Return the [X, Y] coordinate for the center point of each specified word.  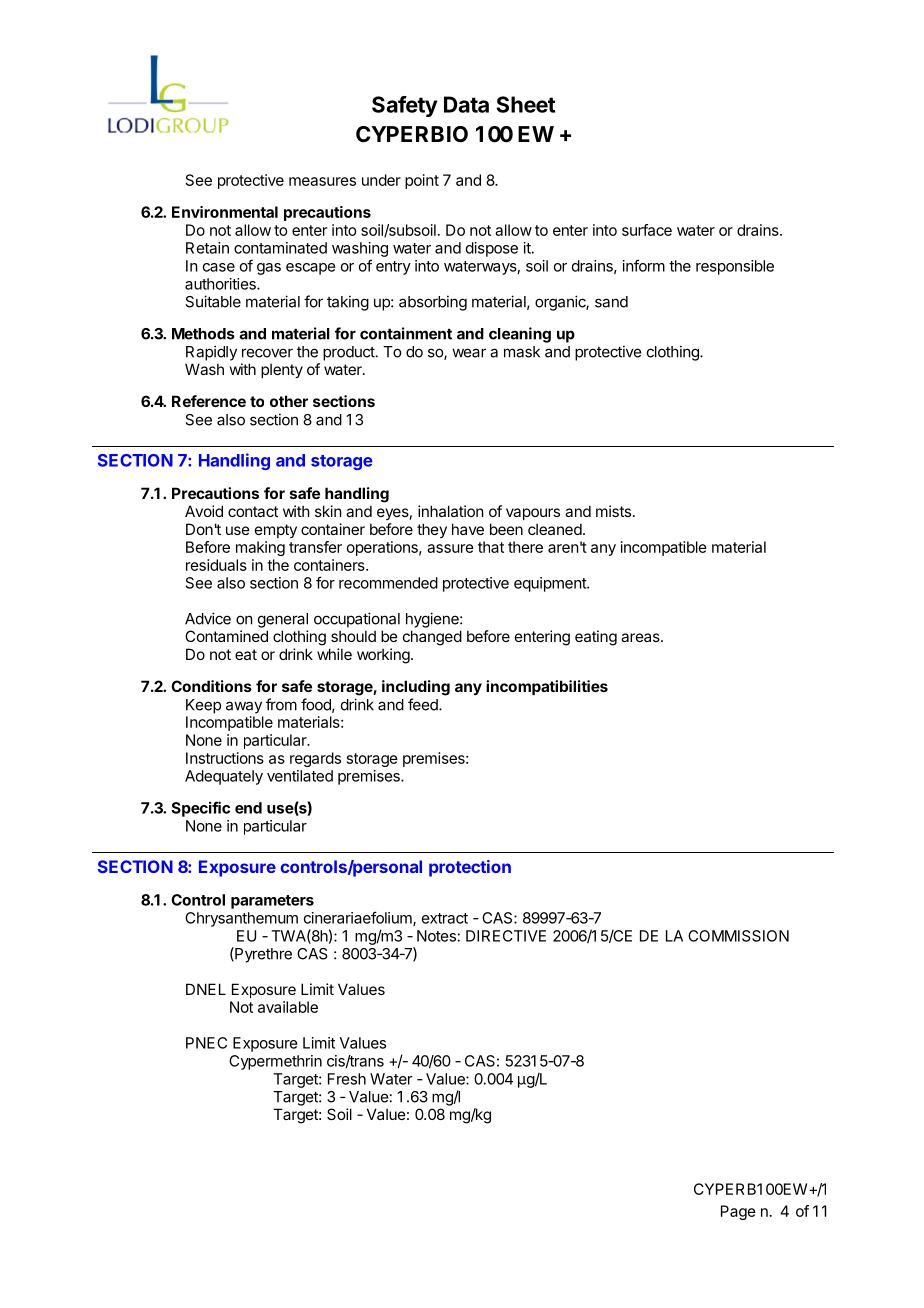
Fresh [347, 1079]
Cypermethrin [275, 1062]
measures [322, 181]
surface [647, 230]
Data [466, 104]
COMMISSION [738, 936]
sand [611, 302]
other [289, 401]
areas [641, 637]
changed [432, 638]
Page [738, 1212]
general [283, 620]
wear [469, 353]
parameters [272, 902]
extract [445, 918]
